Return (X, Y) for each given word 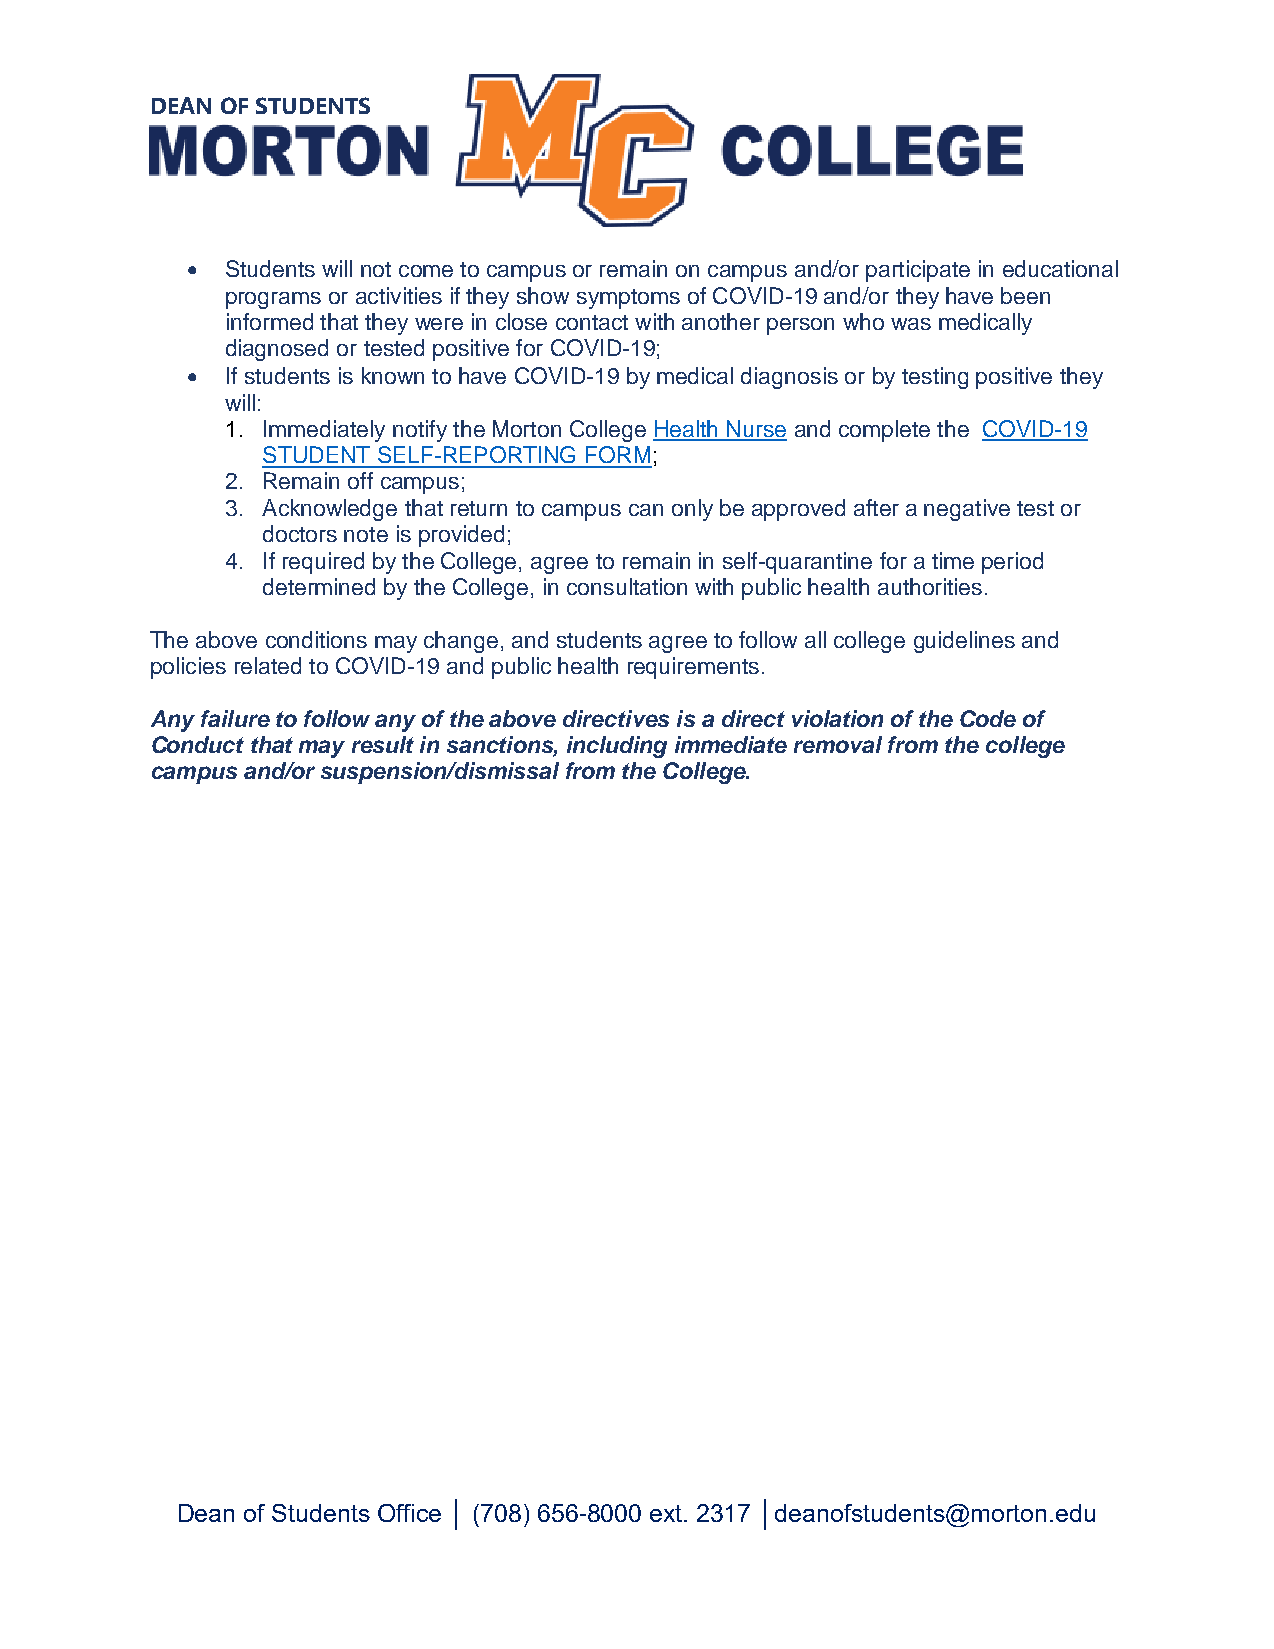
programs (273, 300)
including (617, 747)
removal (838, 744)
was (911, 324)
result (383, 744)
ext (667, 1513)
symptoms (628, 299)
